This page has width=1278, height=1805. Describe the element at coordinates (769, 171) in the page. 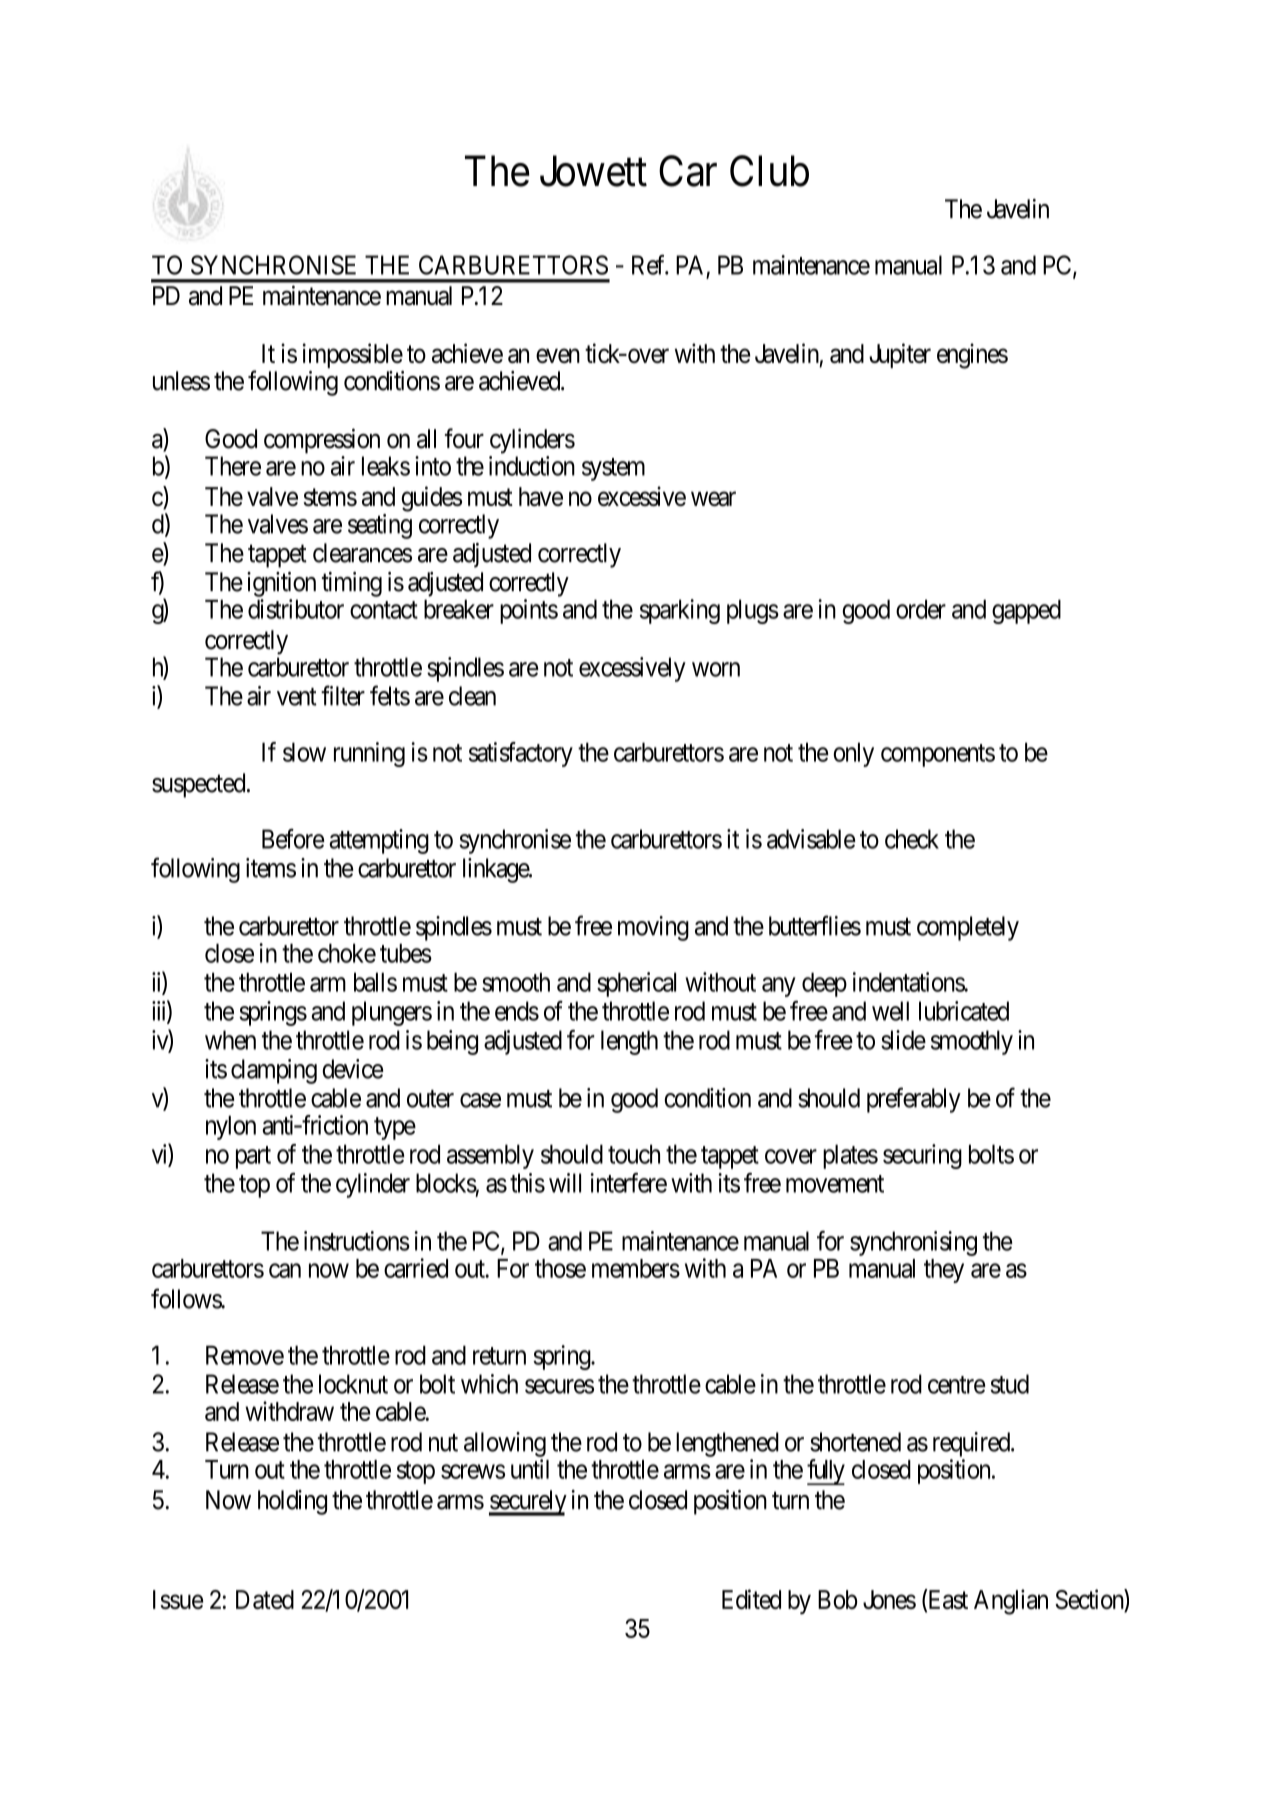

I see `Club` at that location.
